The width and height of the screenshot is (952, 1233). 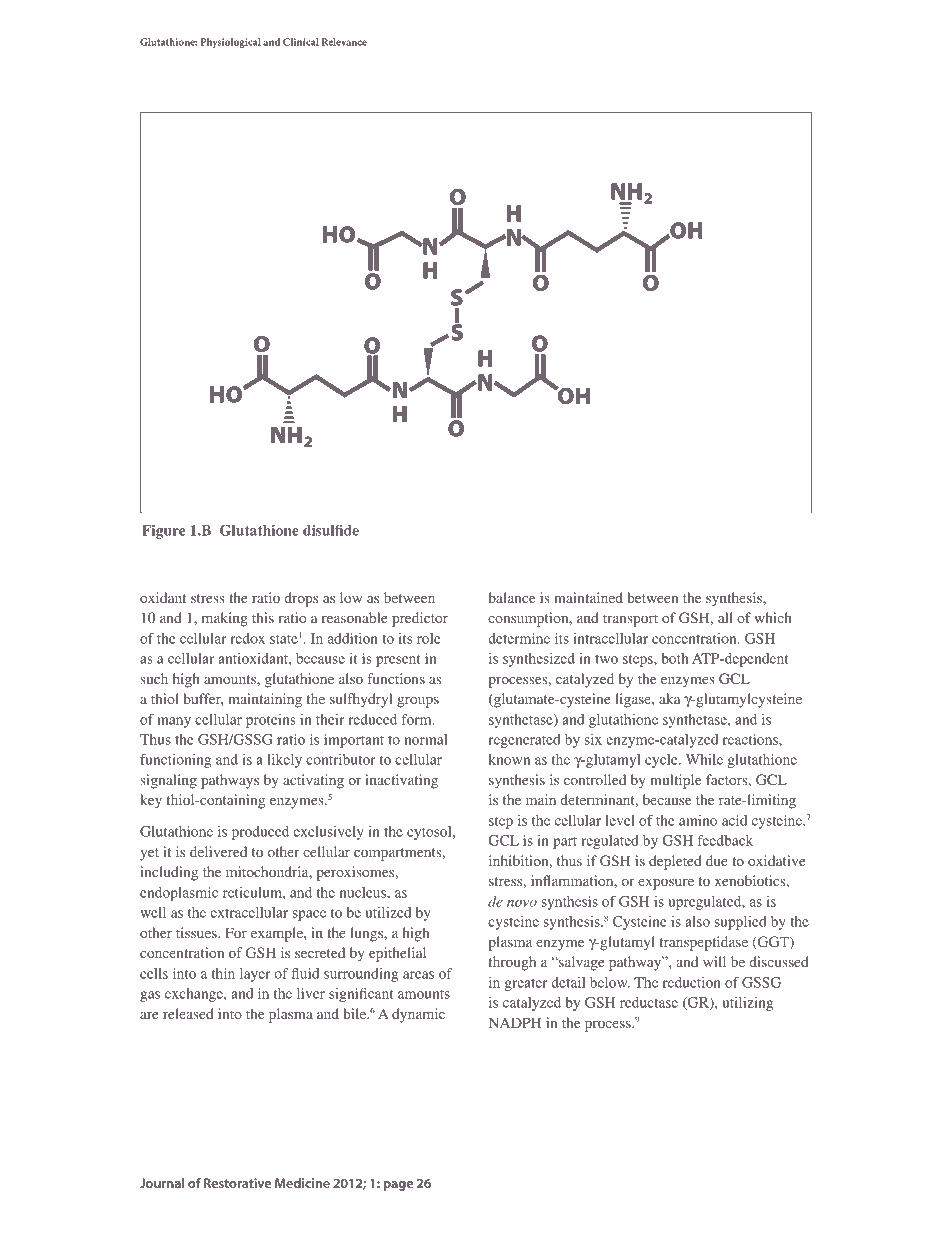 What do you see at coordinates (717, 860) in the screenshot?
I see `due` at bounding box center [717, 860].
